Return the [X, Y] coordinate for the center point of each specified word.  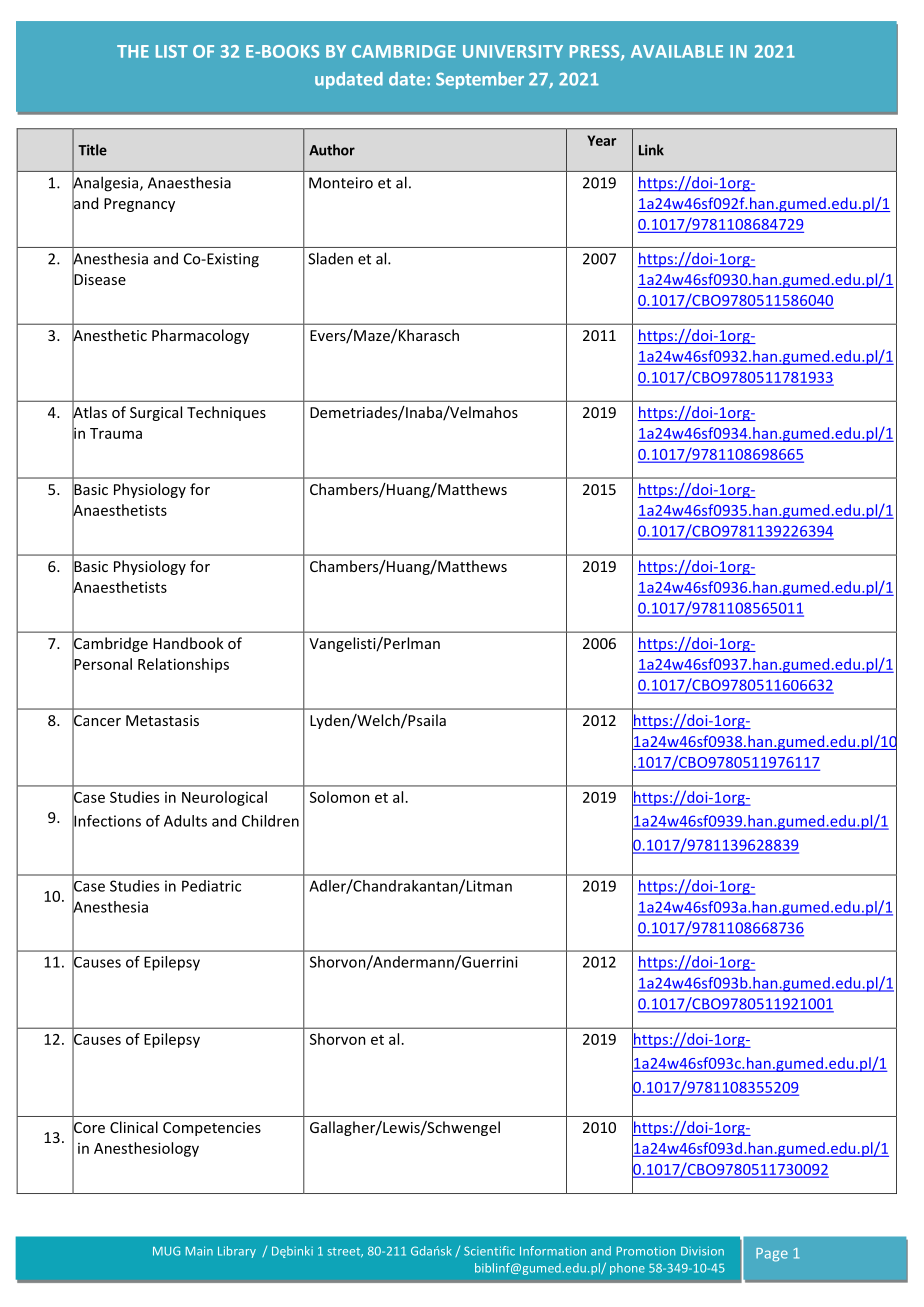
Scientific [489, 1251]
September [480, 80]
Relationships [183, 665]
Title [92, 150]
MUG [166, 1251]
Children [270, 821]
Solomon [340, 797]
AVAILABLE [677, 51]
